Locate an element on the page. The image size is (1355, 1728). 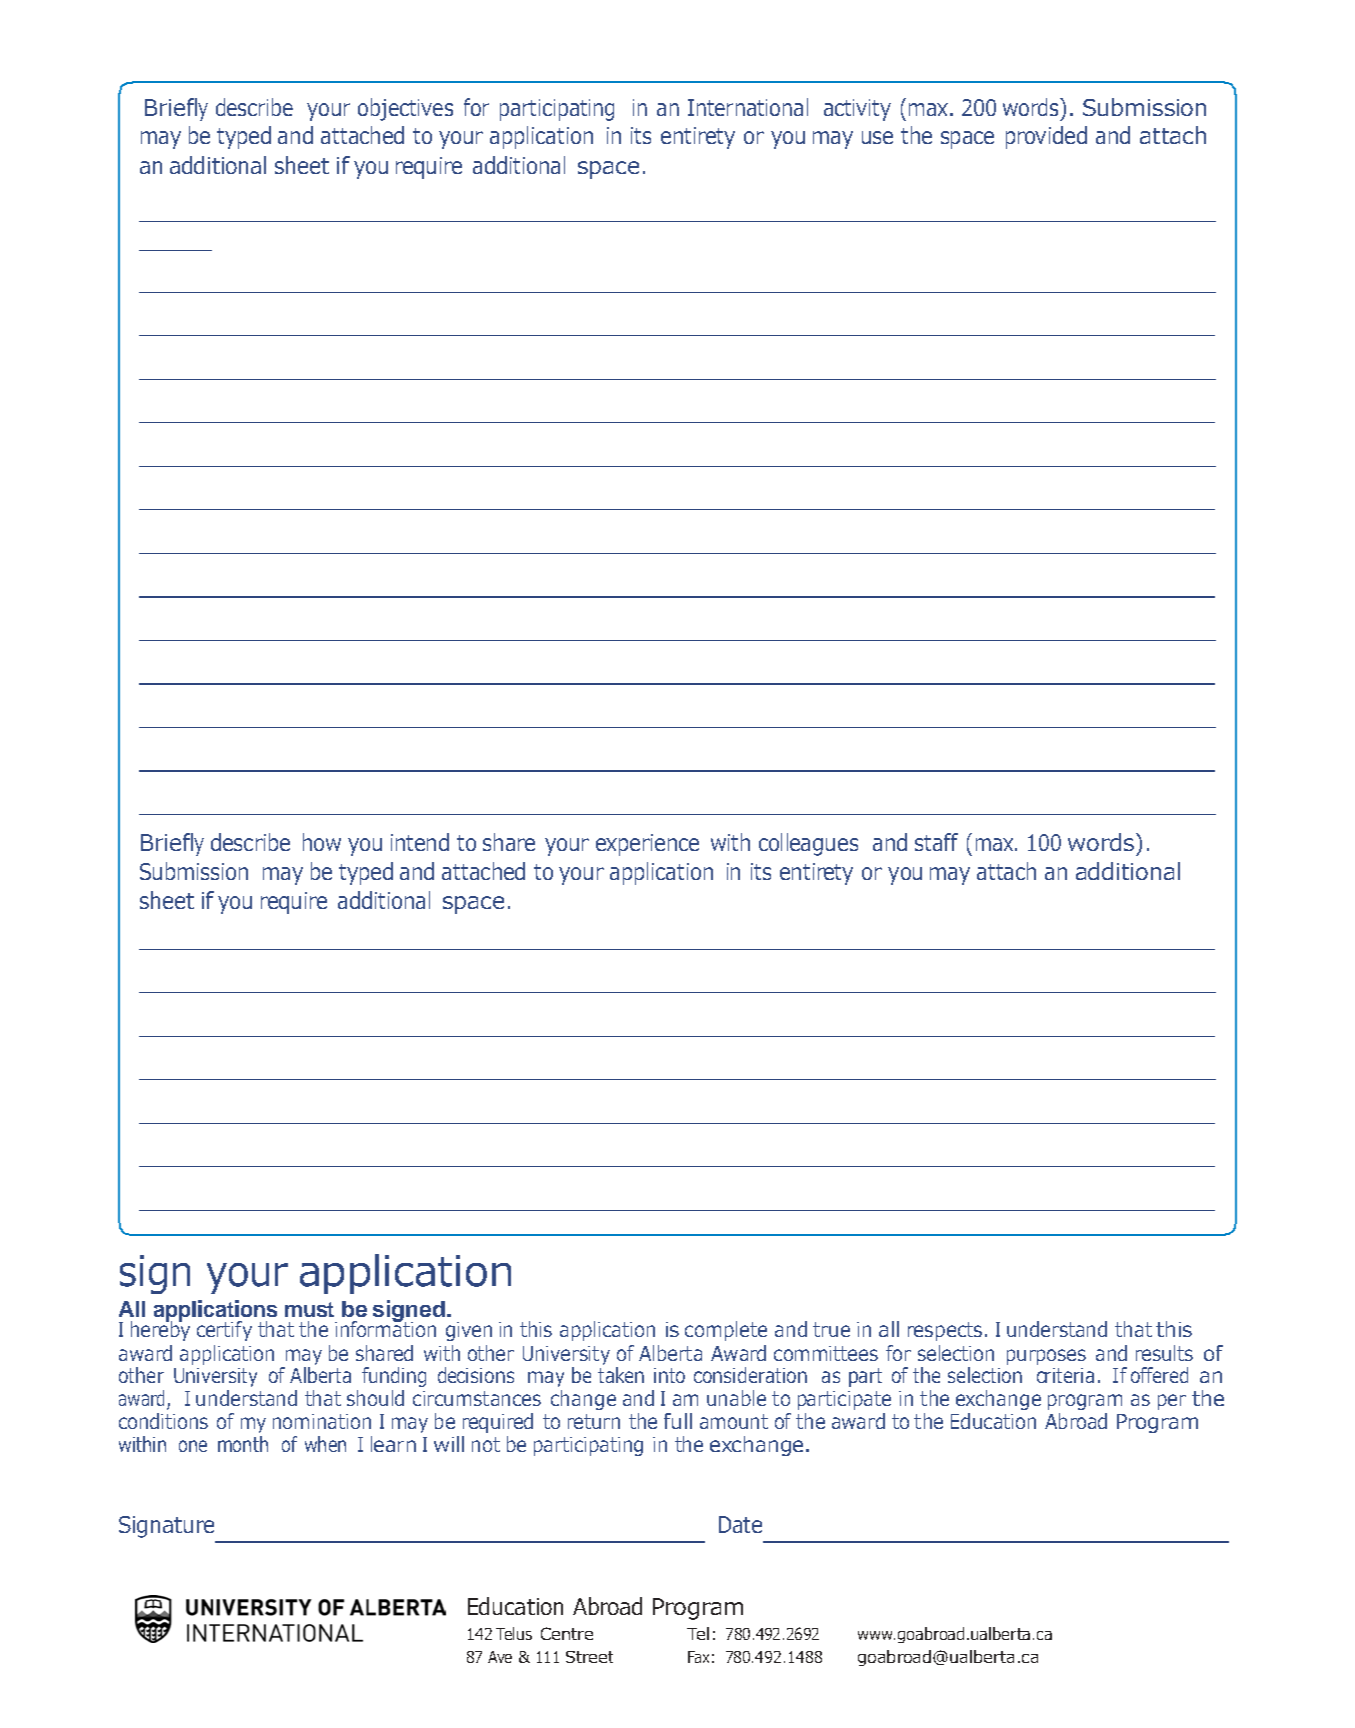
month is located at coordinates (243, 1444).
